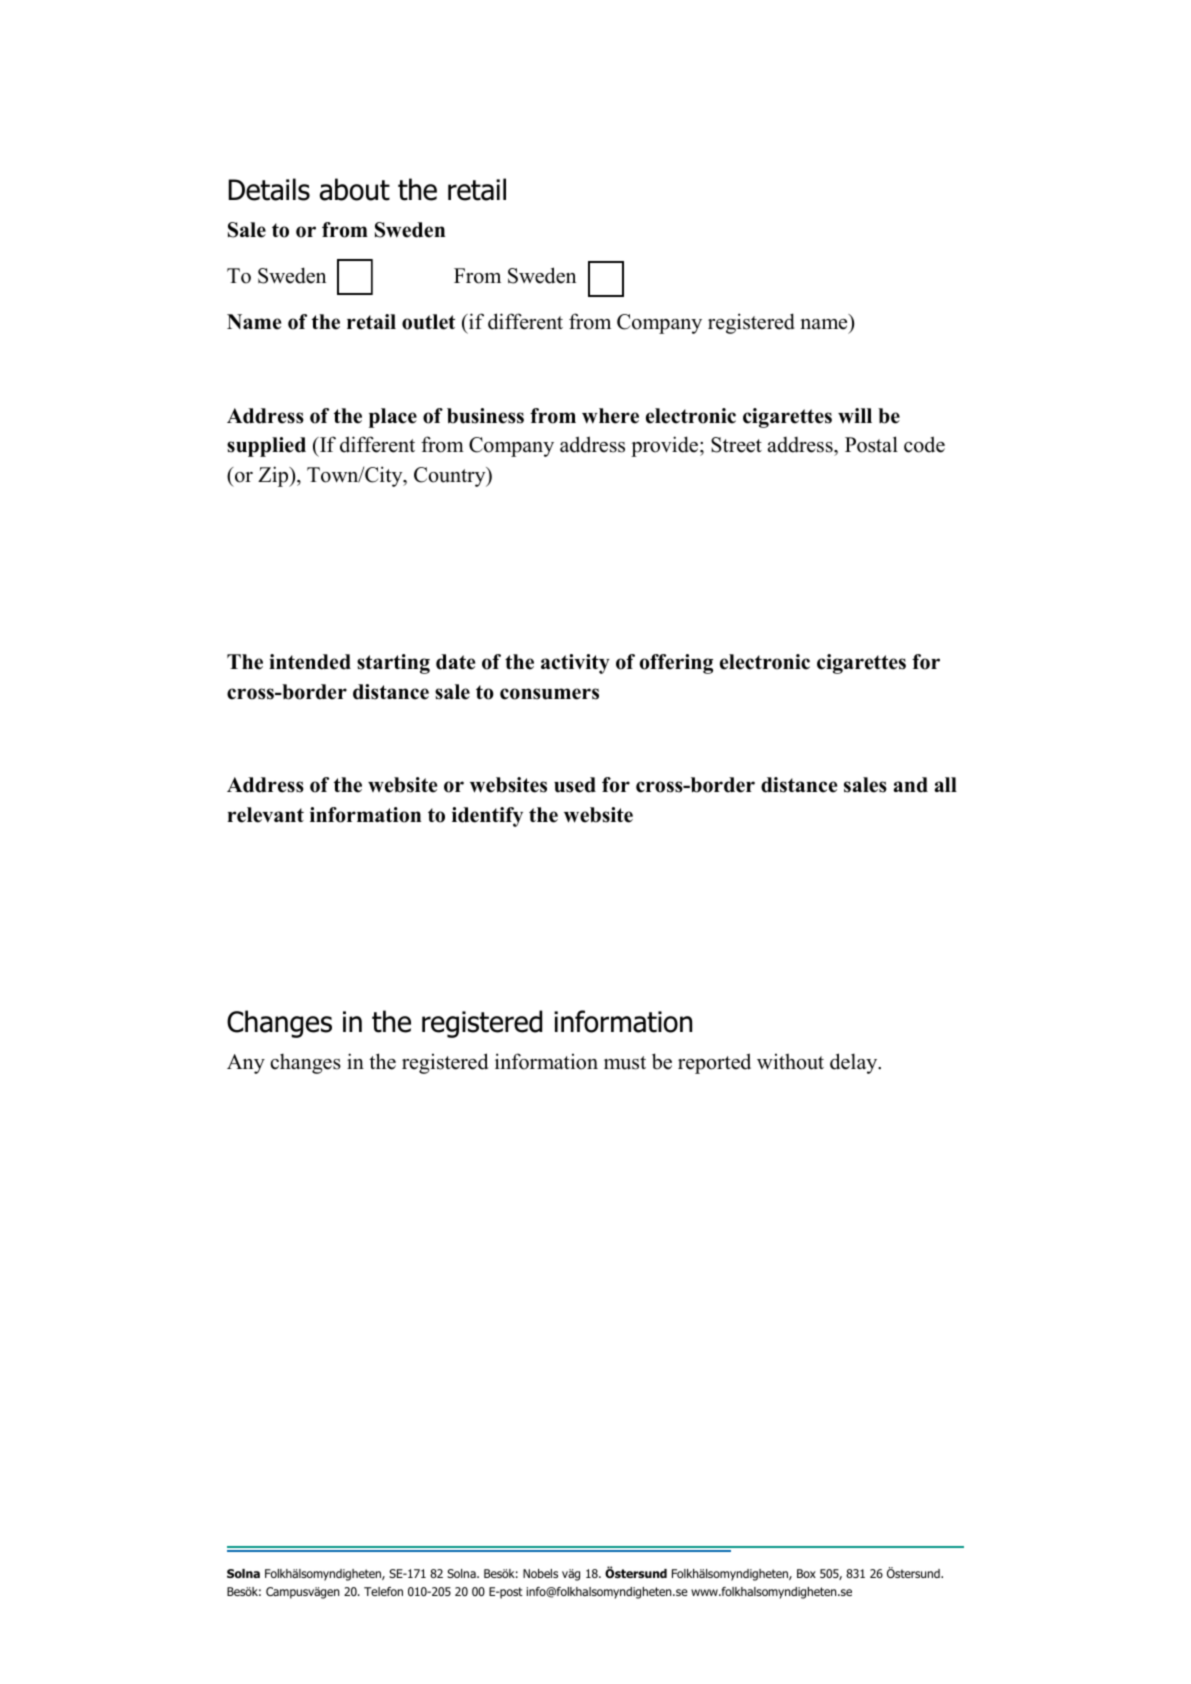 The height and width of the screenshot is (1684, 1191). Describe the element at coordinates (806, 1573) in the screenshot. I see `Box` at that location.
